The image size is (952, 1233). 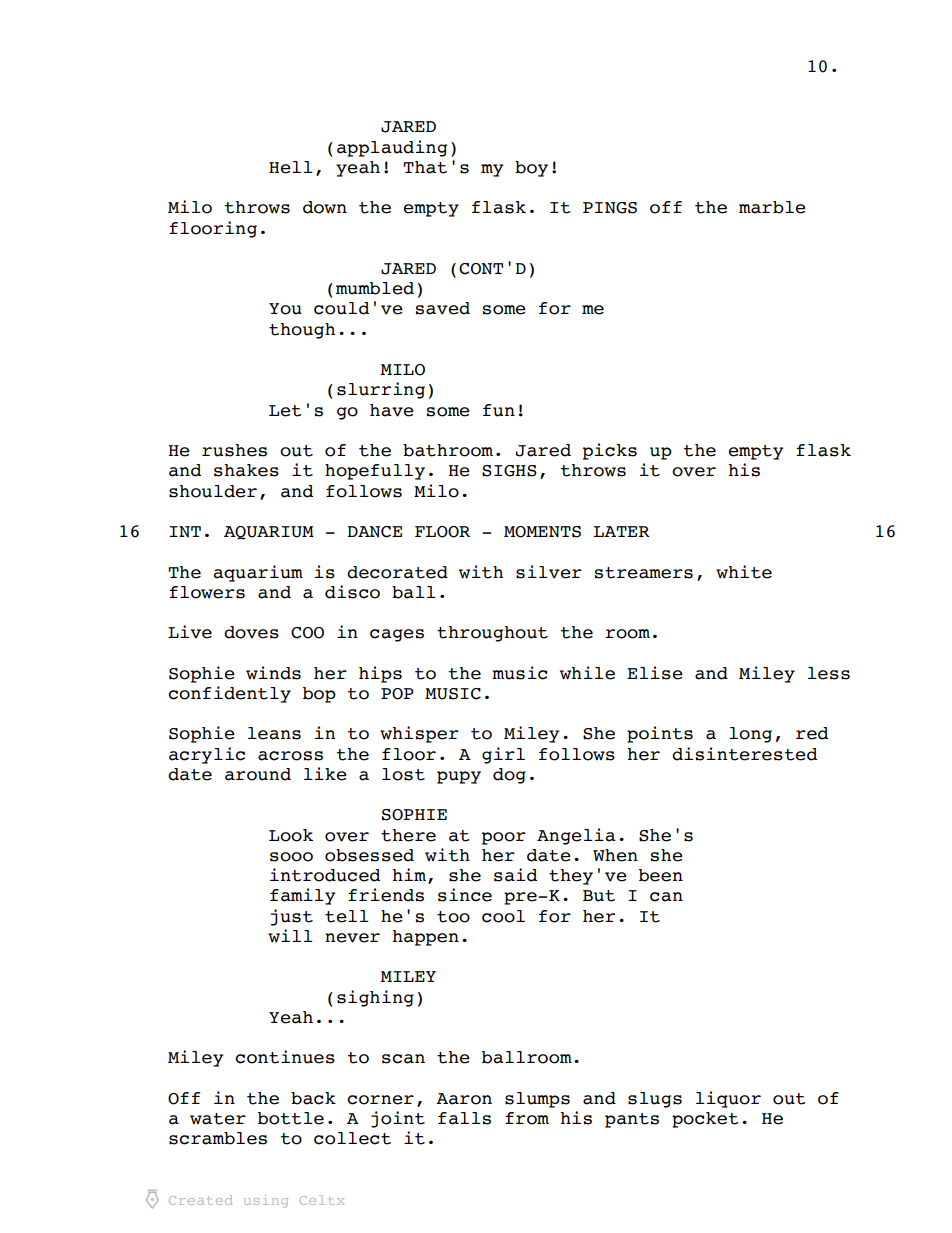 What do you see at coordinates (728, 1099) in the image?
I see `liquor` at bounding box center [728, 1099].
